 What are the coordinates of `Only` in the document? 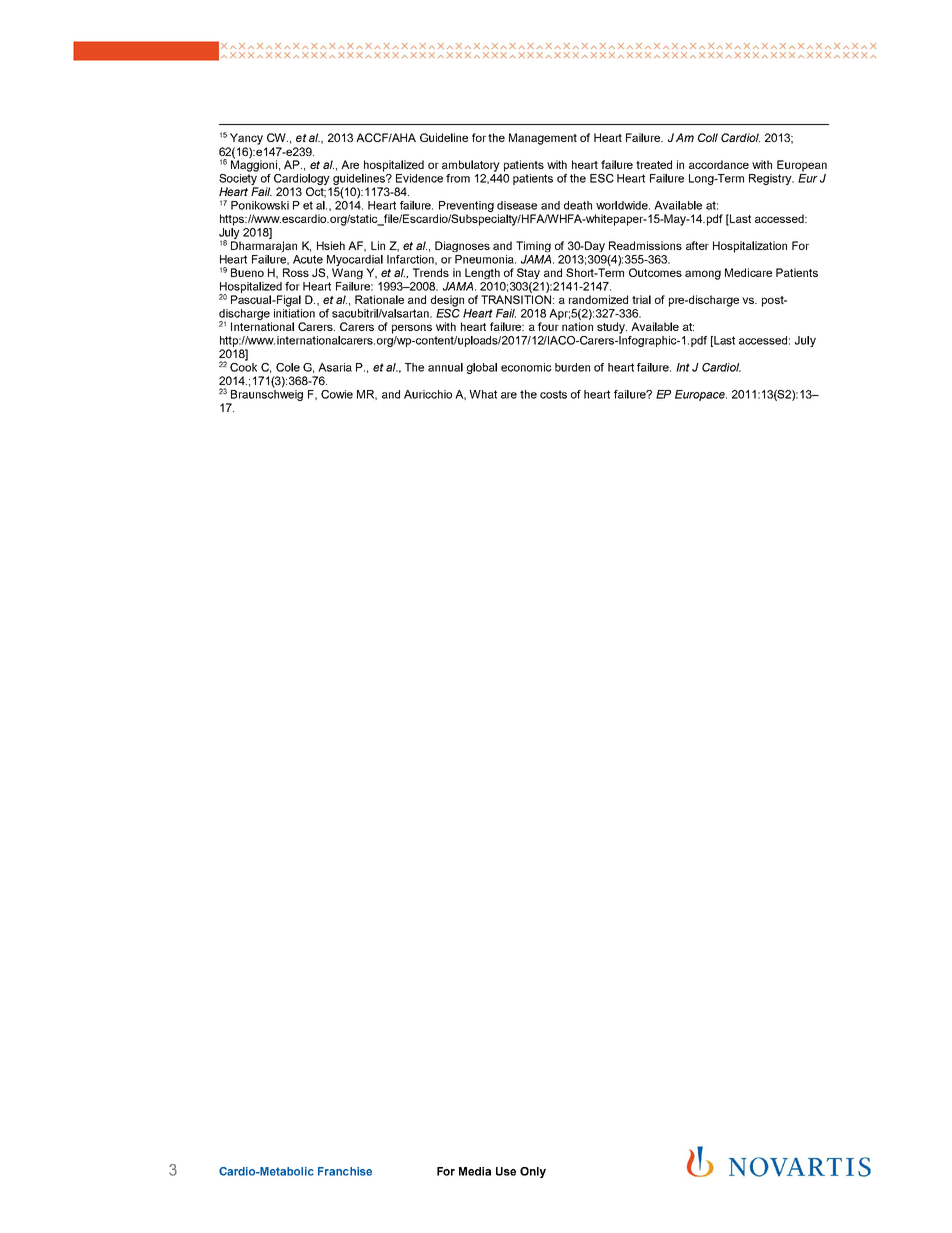 It's located at (533, 1172).
